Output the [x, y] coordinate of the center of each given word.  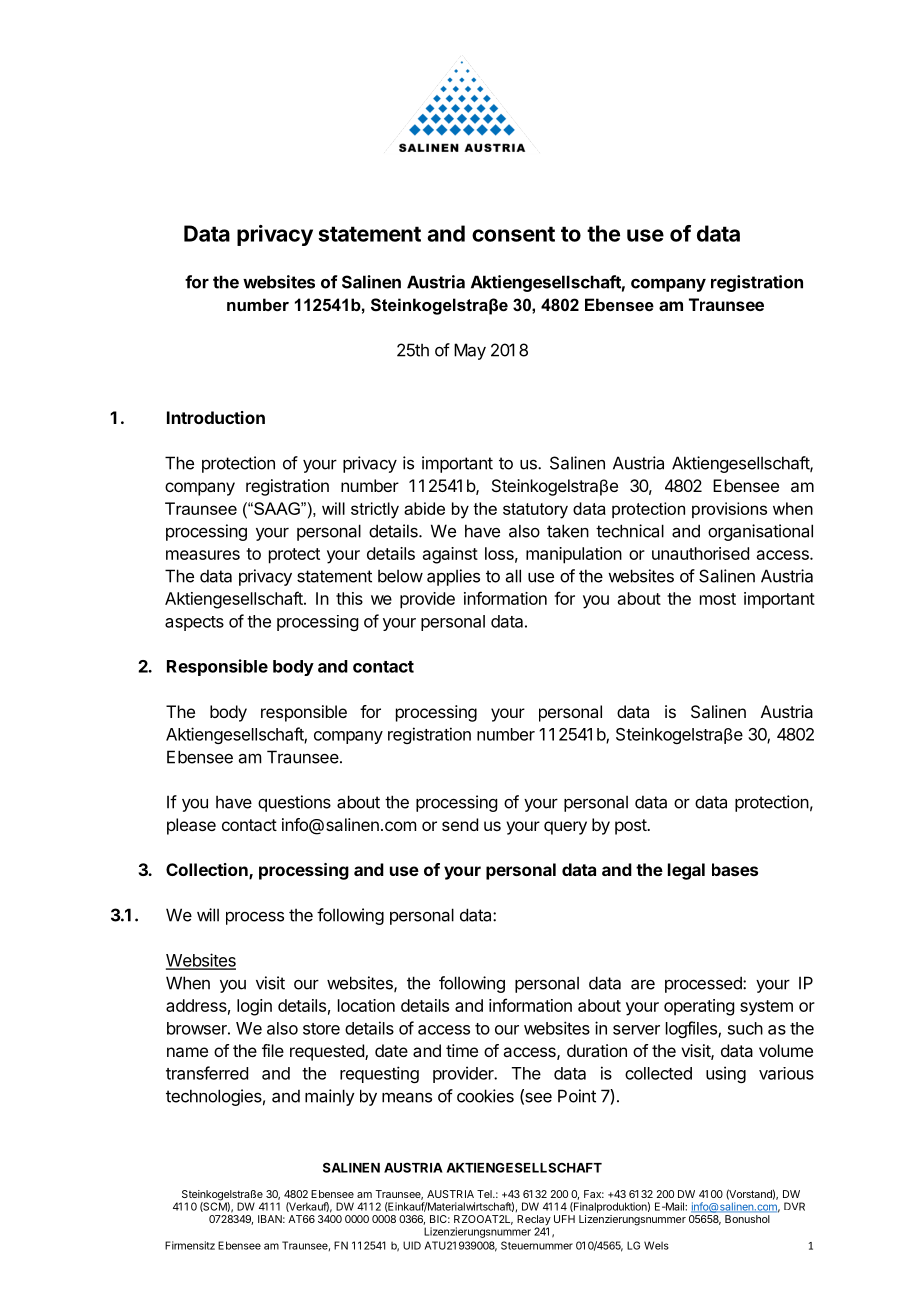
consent [513, 234]
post [631, 827]
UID [412, 1245]
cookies [485, 1096]
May [470, 351]
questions [294, 803]
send [460, 824]
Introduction [216, 417]
